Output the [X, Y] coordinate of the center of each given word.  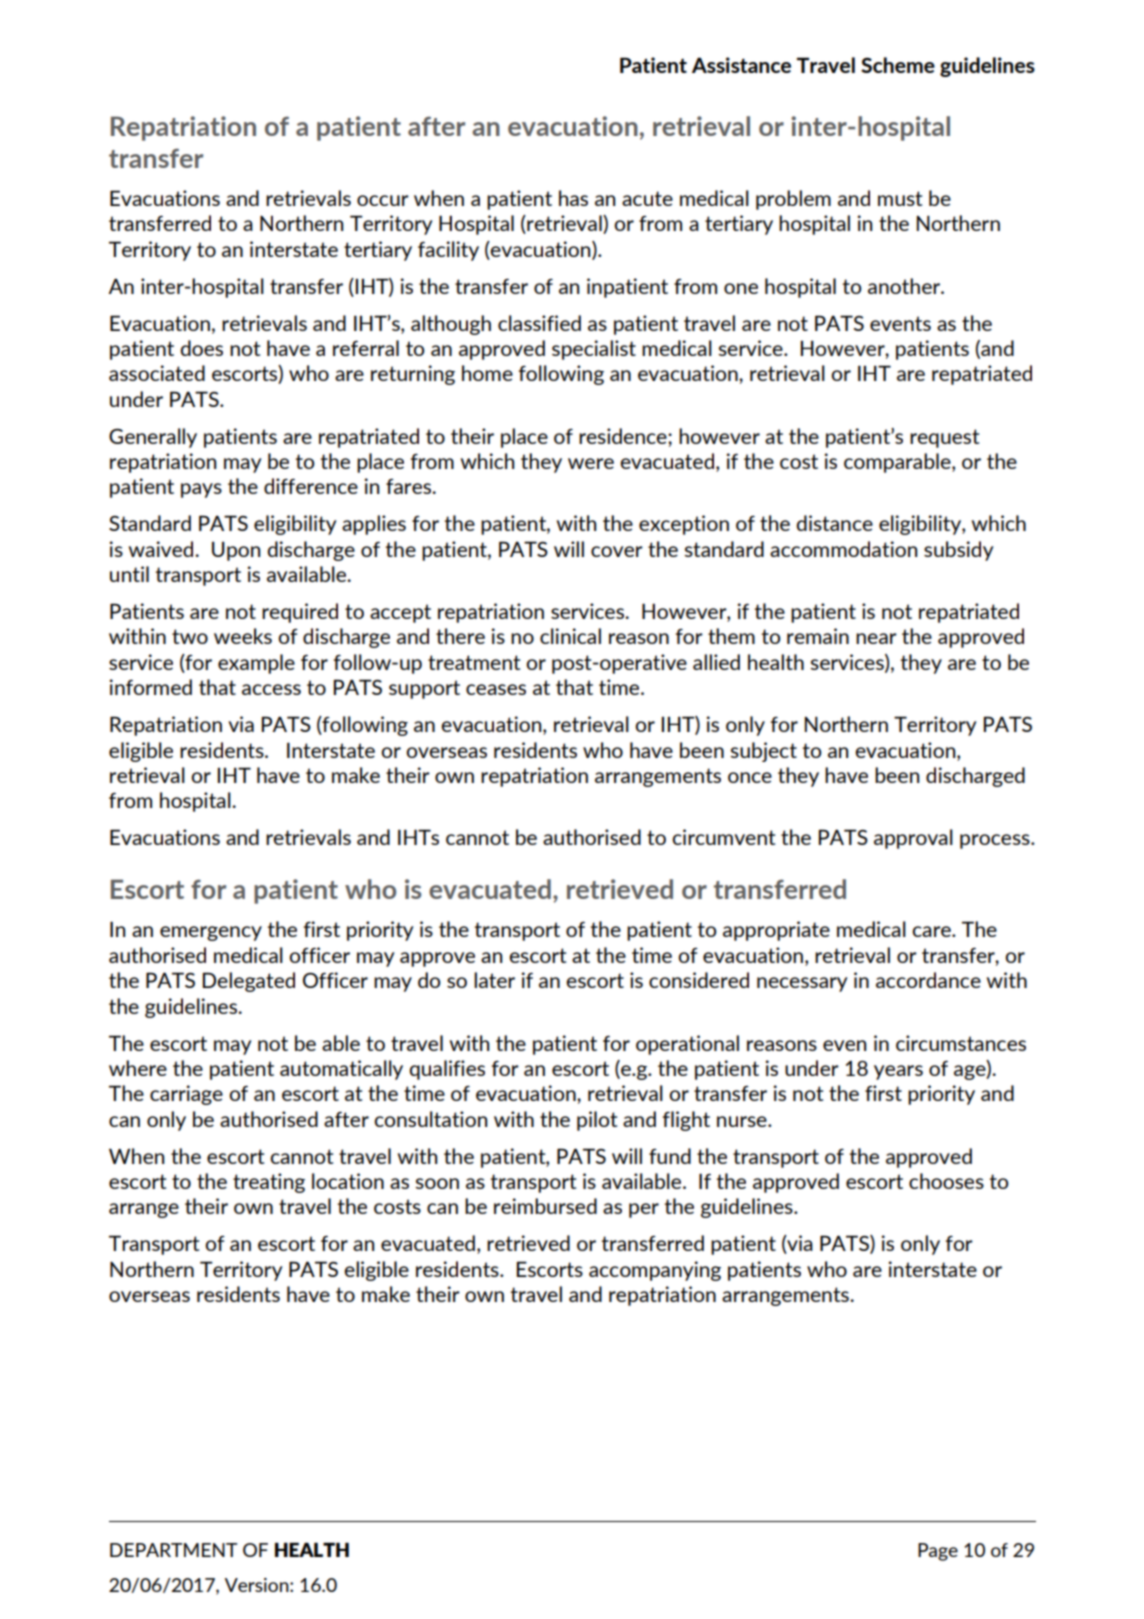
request [944, 438]
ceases [496, 689]
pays [201, 490]
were [591, 463]
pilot [597, 1121]
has [573, 198]
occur [383, 200]
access [271, 689]
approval [913, 839]
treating [269, 1183]
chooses [946, 1181]
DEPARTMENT [173, 1550]
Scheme [898, 65]
